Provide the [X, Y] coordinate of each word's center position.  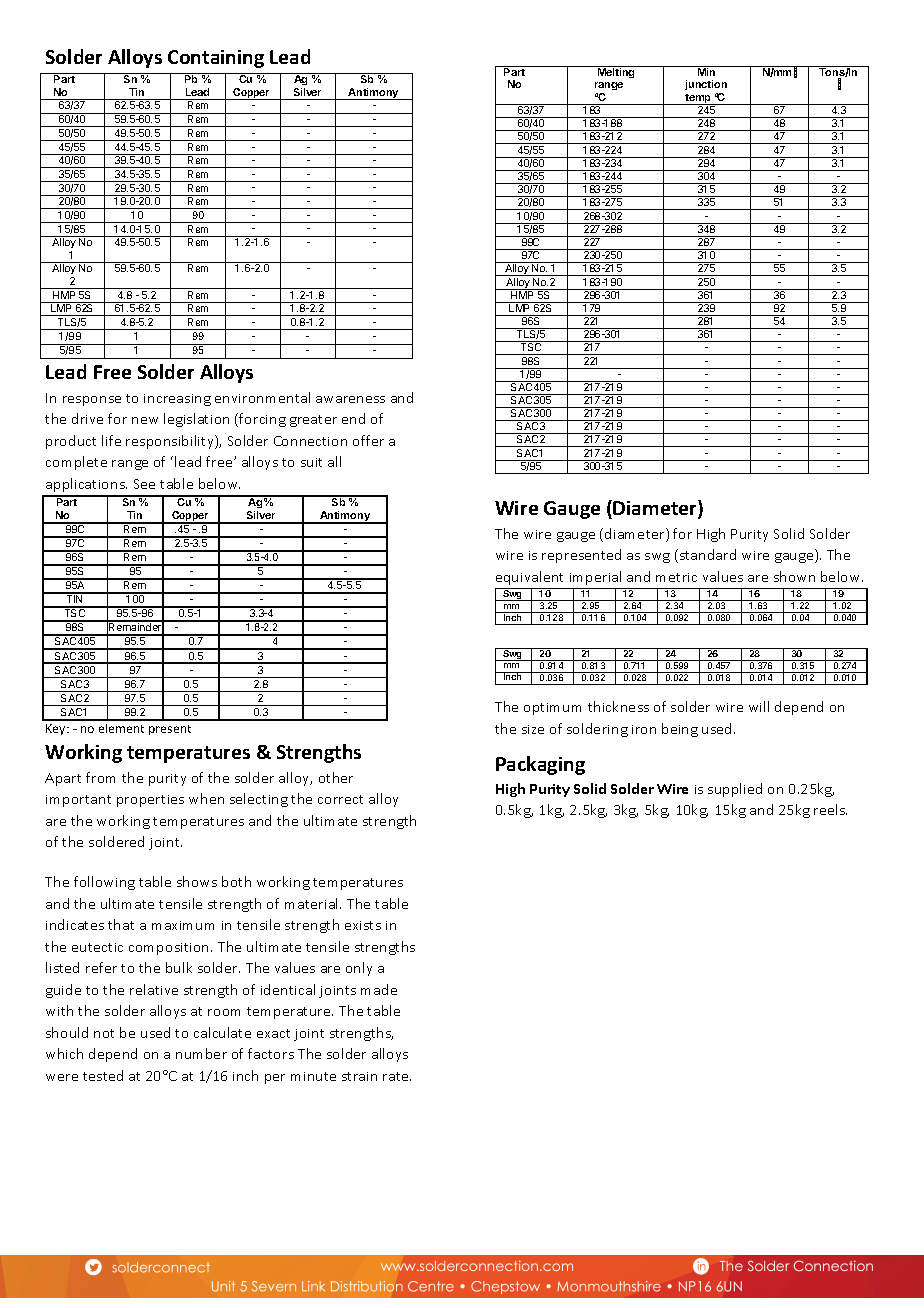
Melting [616, 72]
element [121, 728]
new [145, 420]
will [759, 706]
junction [706, 87]
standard [706, 556]
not [104, 1033]
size [533, 729]
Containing [216, 59]
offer [368, 440]
